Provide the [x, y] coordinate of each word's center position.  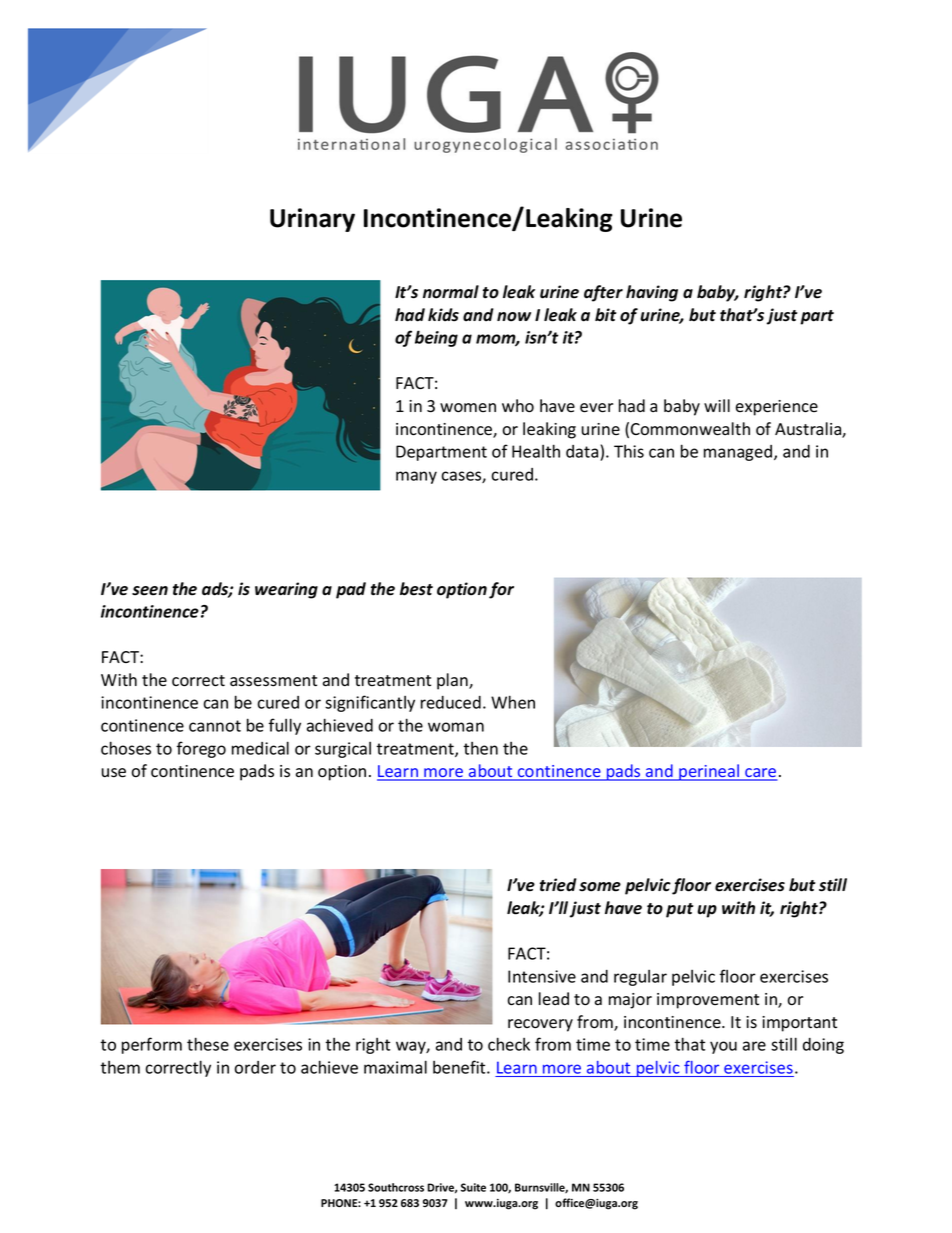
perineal [709, 772]
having [652, 293]
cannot [215, 726]
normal [451, 292]
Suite [473, 1187]
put [680, 910]
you [723, 1047]
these [208, 1044]
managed [739, 453]
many [416, 477]
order [255, 1067]
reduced [451, 702]
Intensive [542, 976]
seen [150, 591]
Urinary [312, 220]
